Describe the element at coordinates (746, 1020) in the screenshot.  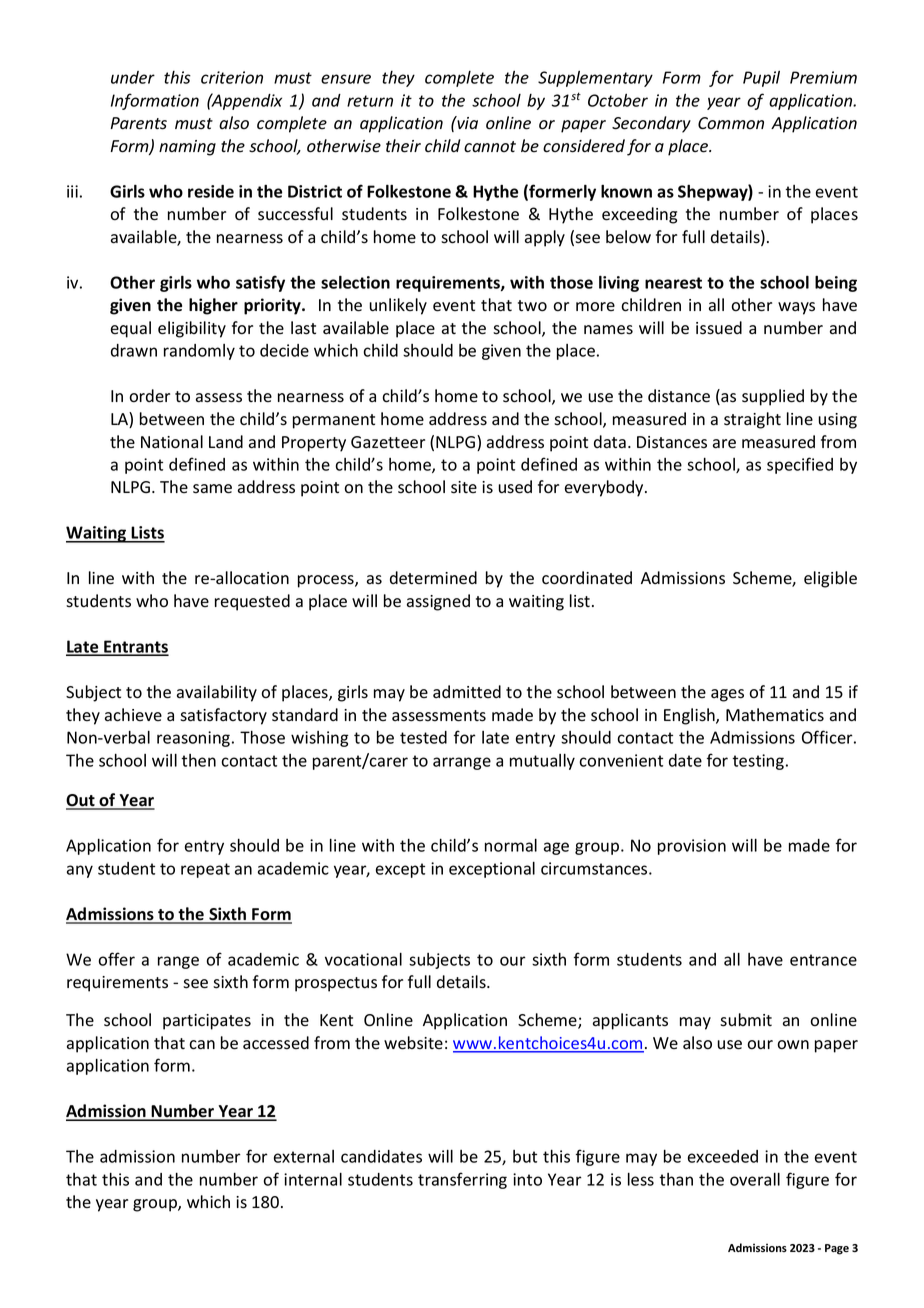
I see `submit` at that location.
